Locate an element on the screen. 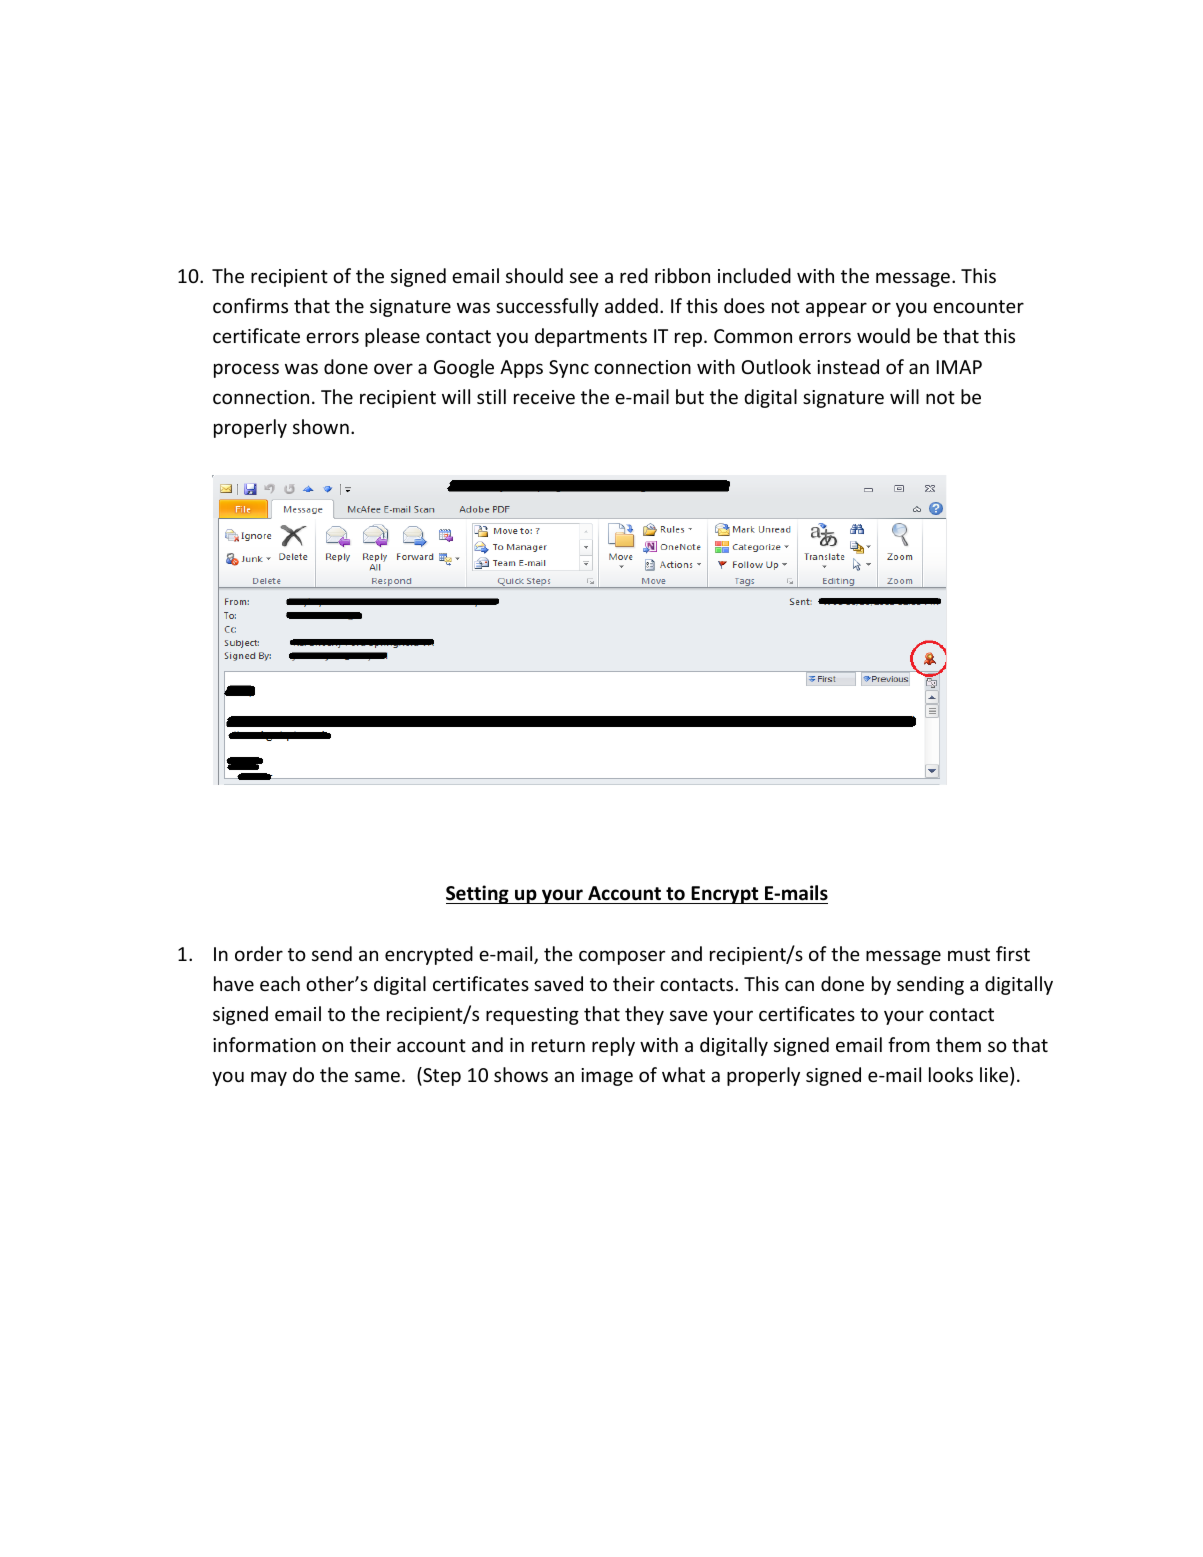  encounter is located at coordinates (978, 306).
